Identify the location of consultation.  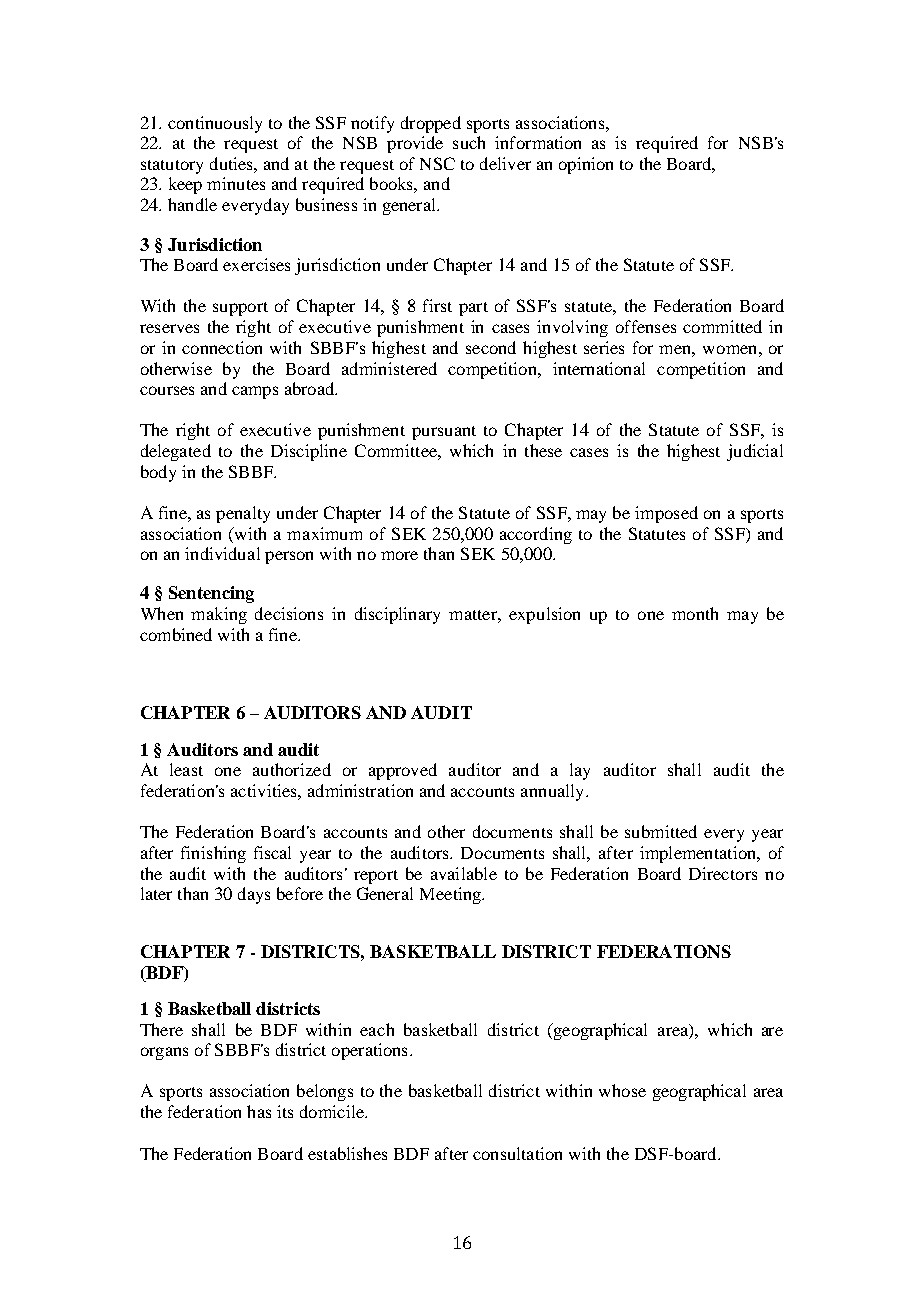
(517, 1153).
